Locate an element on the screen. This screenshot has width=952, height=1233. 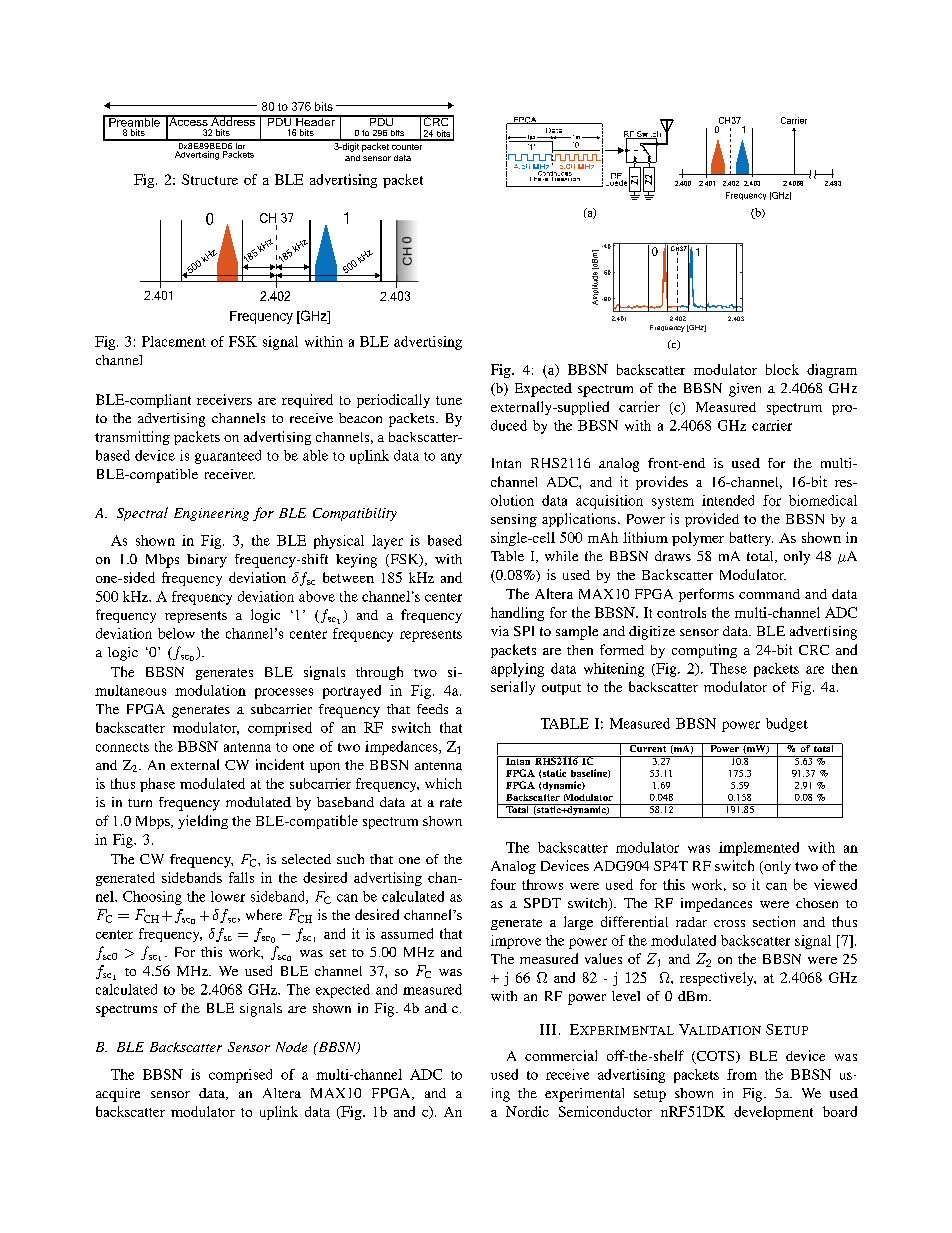
Structure is located at coordinates (210, 179).
